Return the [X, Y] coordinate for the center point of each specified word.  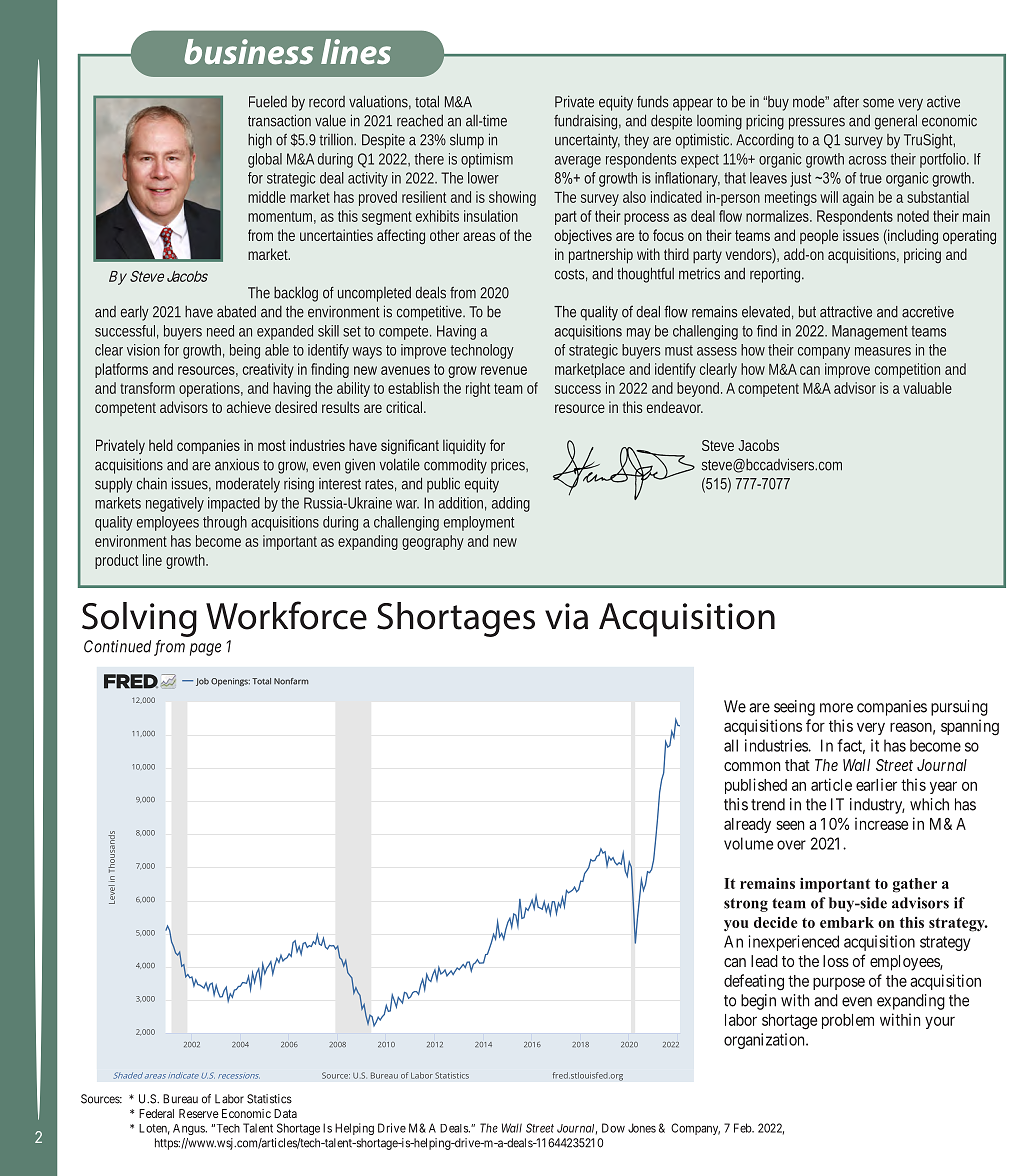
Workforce [286, 615]
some [878, 103]
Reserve [199, 1113]
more [836, 708]
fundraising [587, 122]
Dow [613, 1128]
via [566, 616]
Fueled [268, 101]
